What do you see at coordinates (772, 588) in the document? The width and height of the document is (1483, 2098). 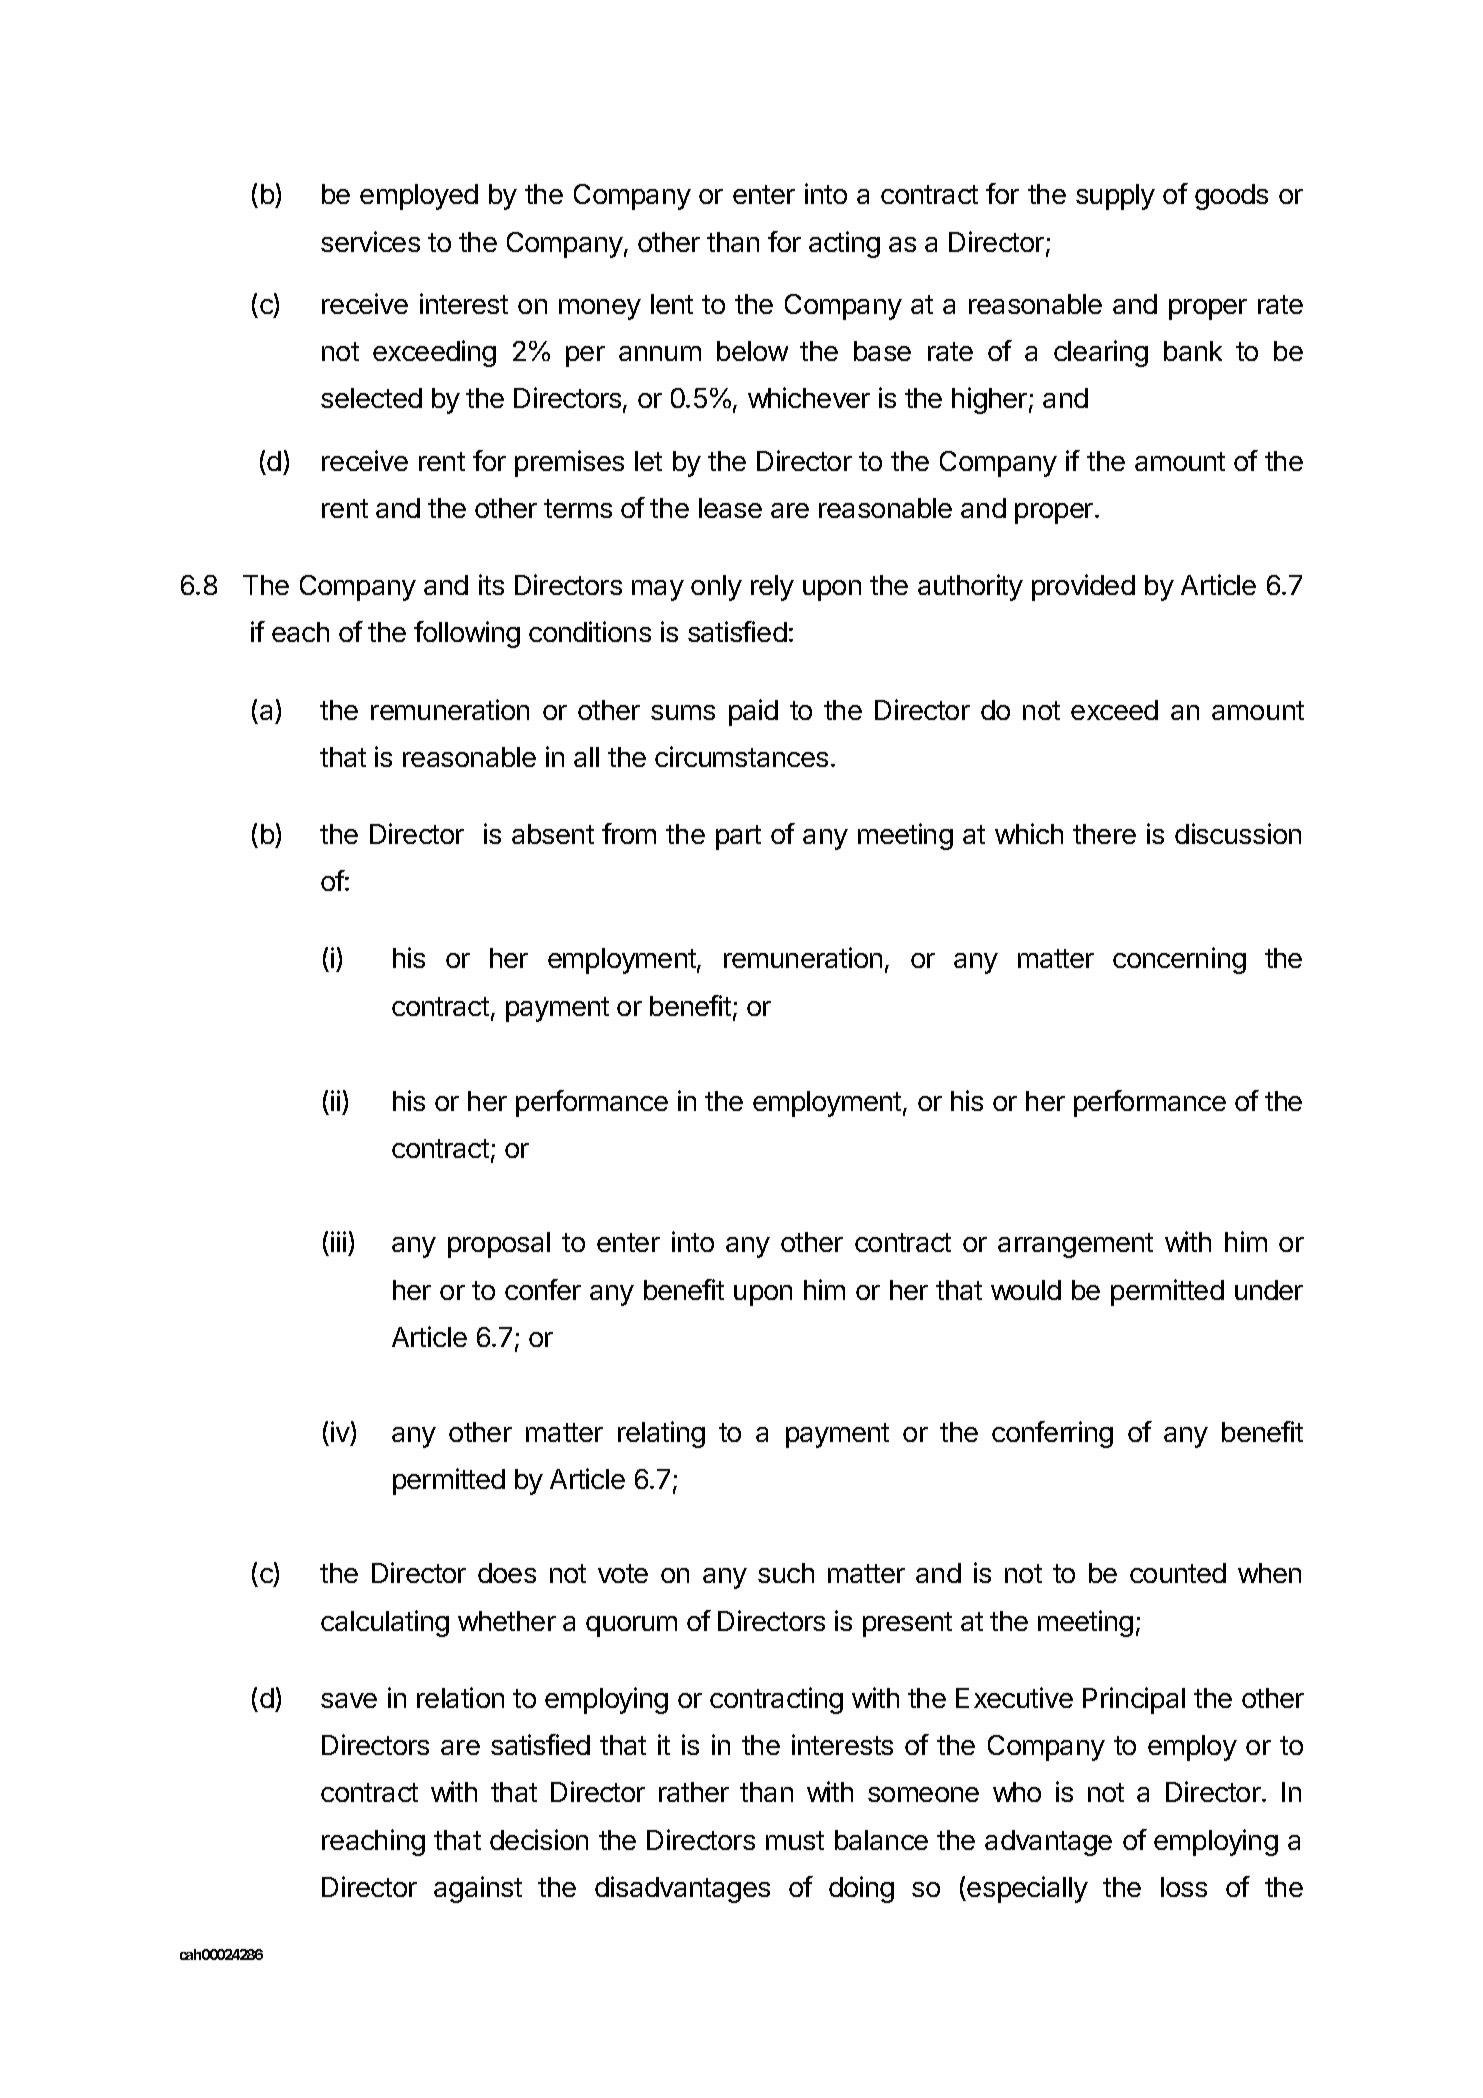 I see `rely` at bounding box center [772, 588].
